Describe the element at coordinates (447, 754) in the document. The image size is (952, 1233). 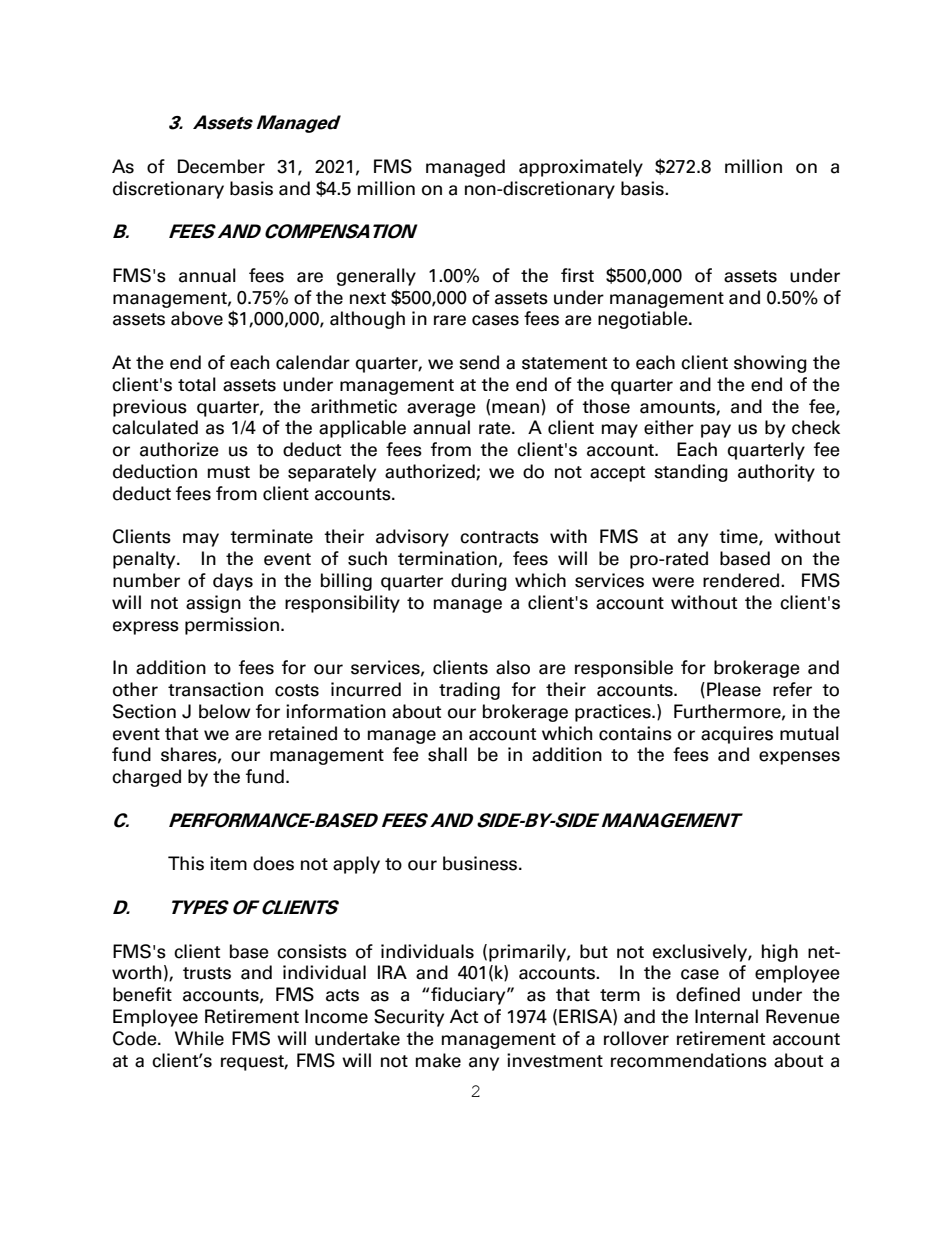
I see `shall` at that location.
